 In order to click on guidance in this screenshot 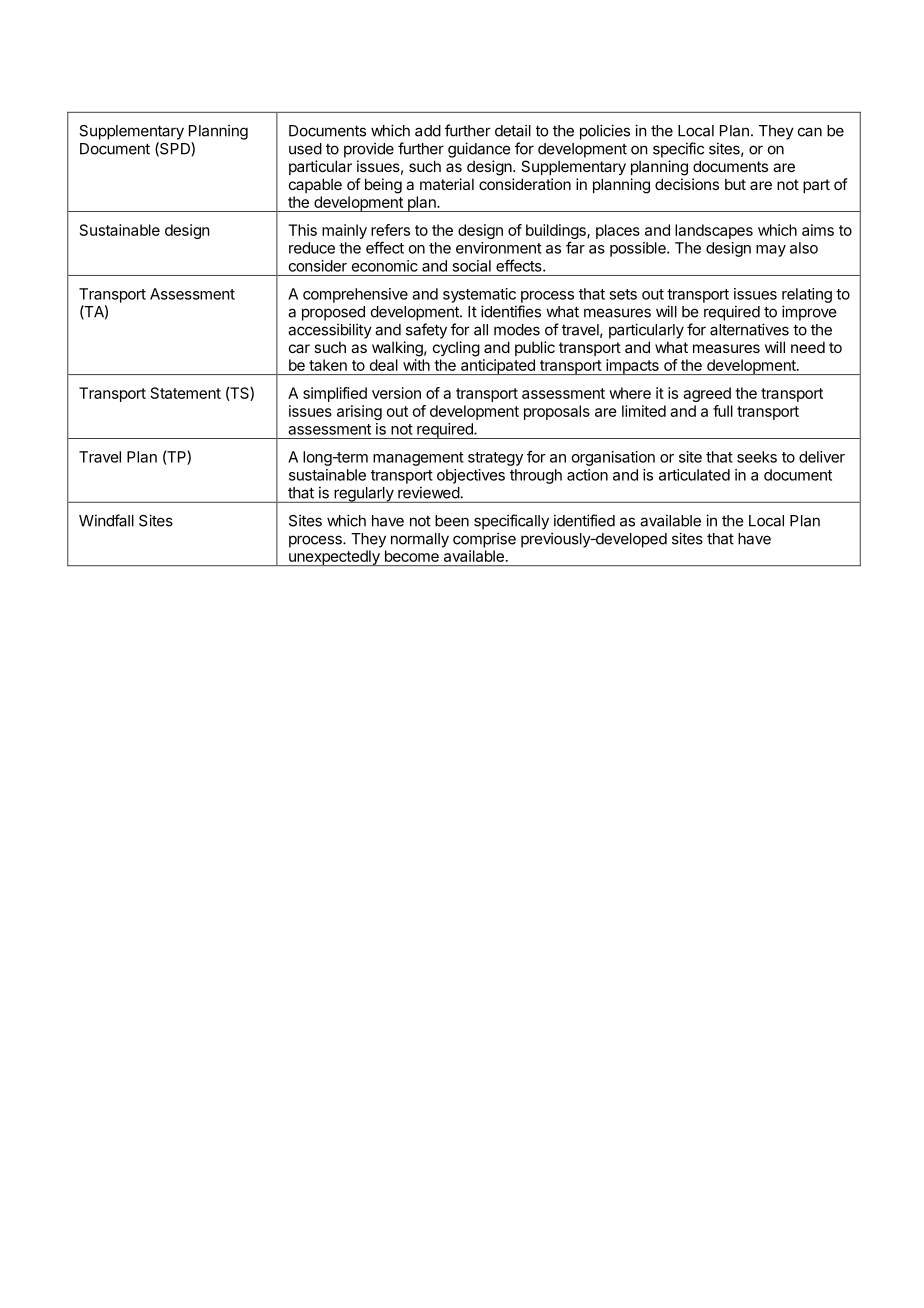, I will do `click(479, 150)`.
